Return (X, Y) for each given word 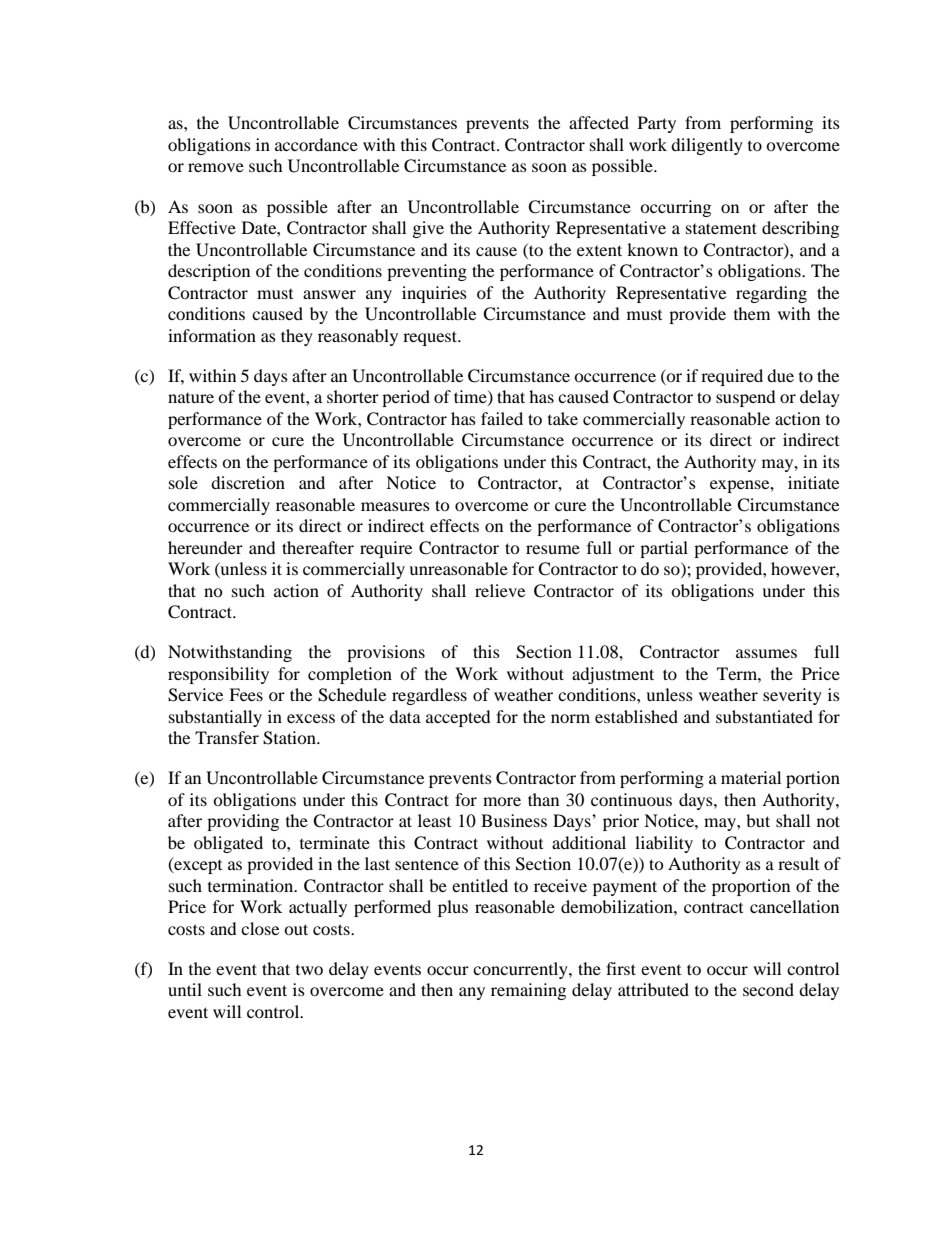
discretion (248, 482)
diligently (707, 146)
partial (664, 549)
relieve (500, 590)
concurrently (521, 970)
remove (216, 167)
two (309, 970)
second (768, 989)
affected (599, 122)
